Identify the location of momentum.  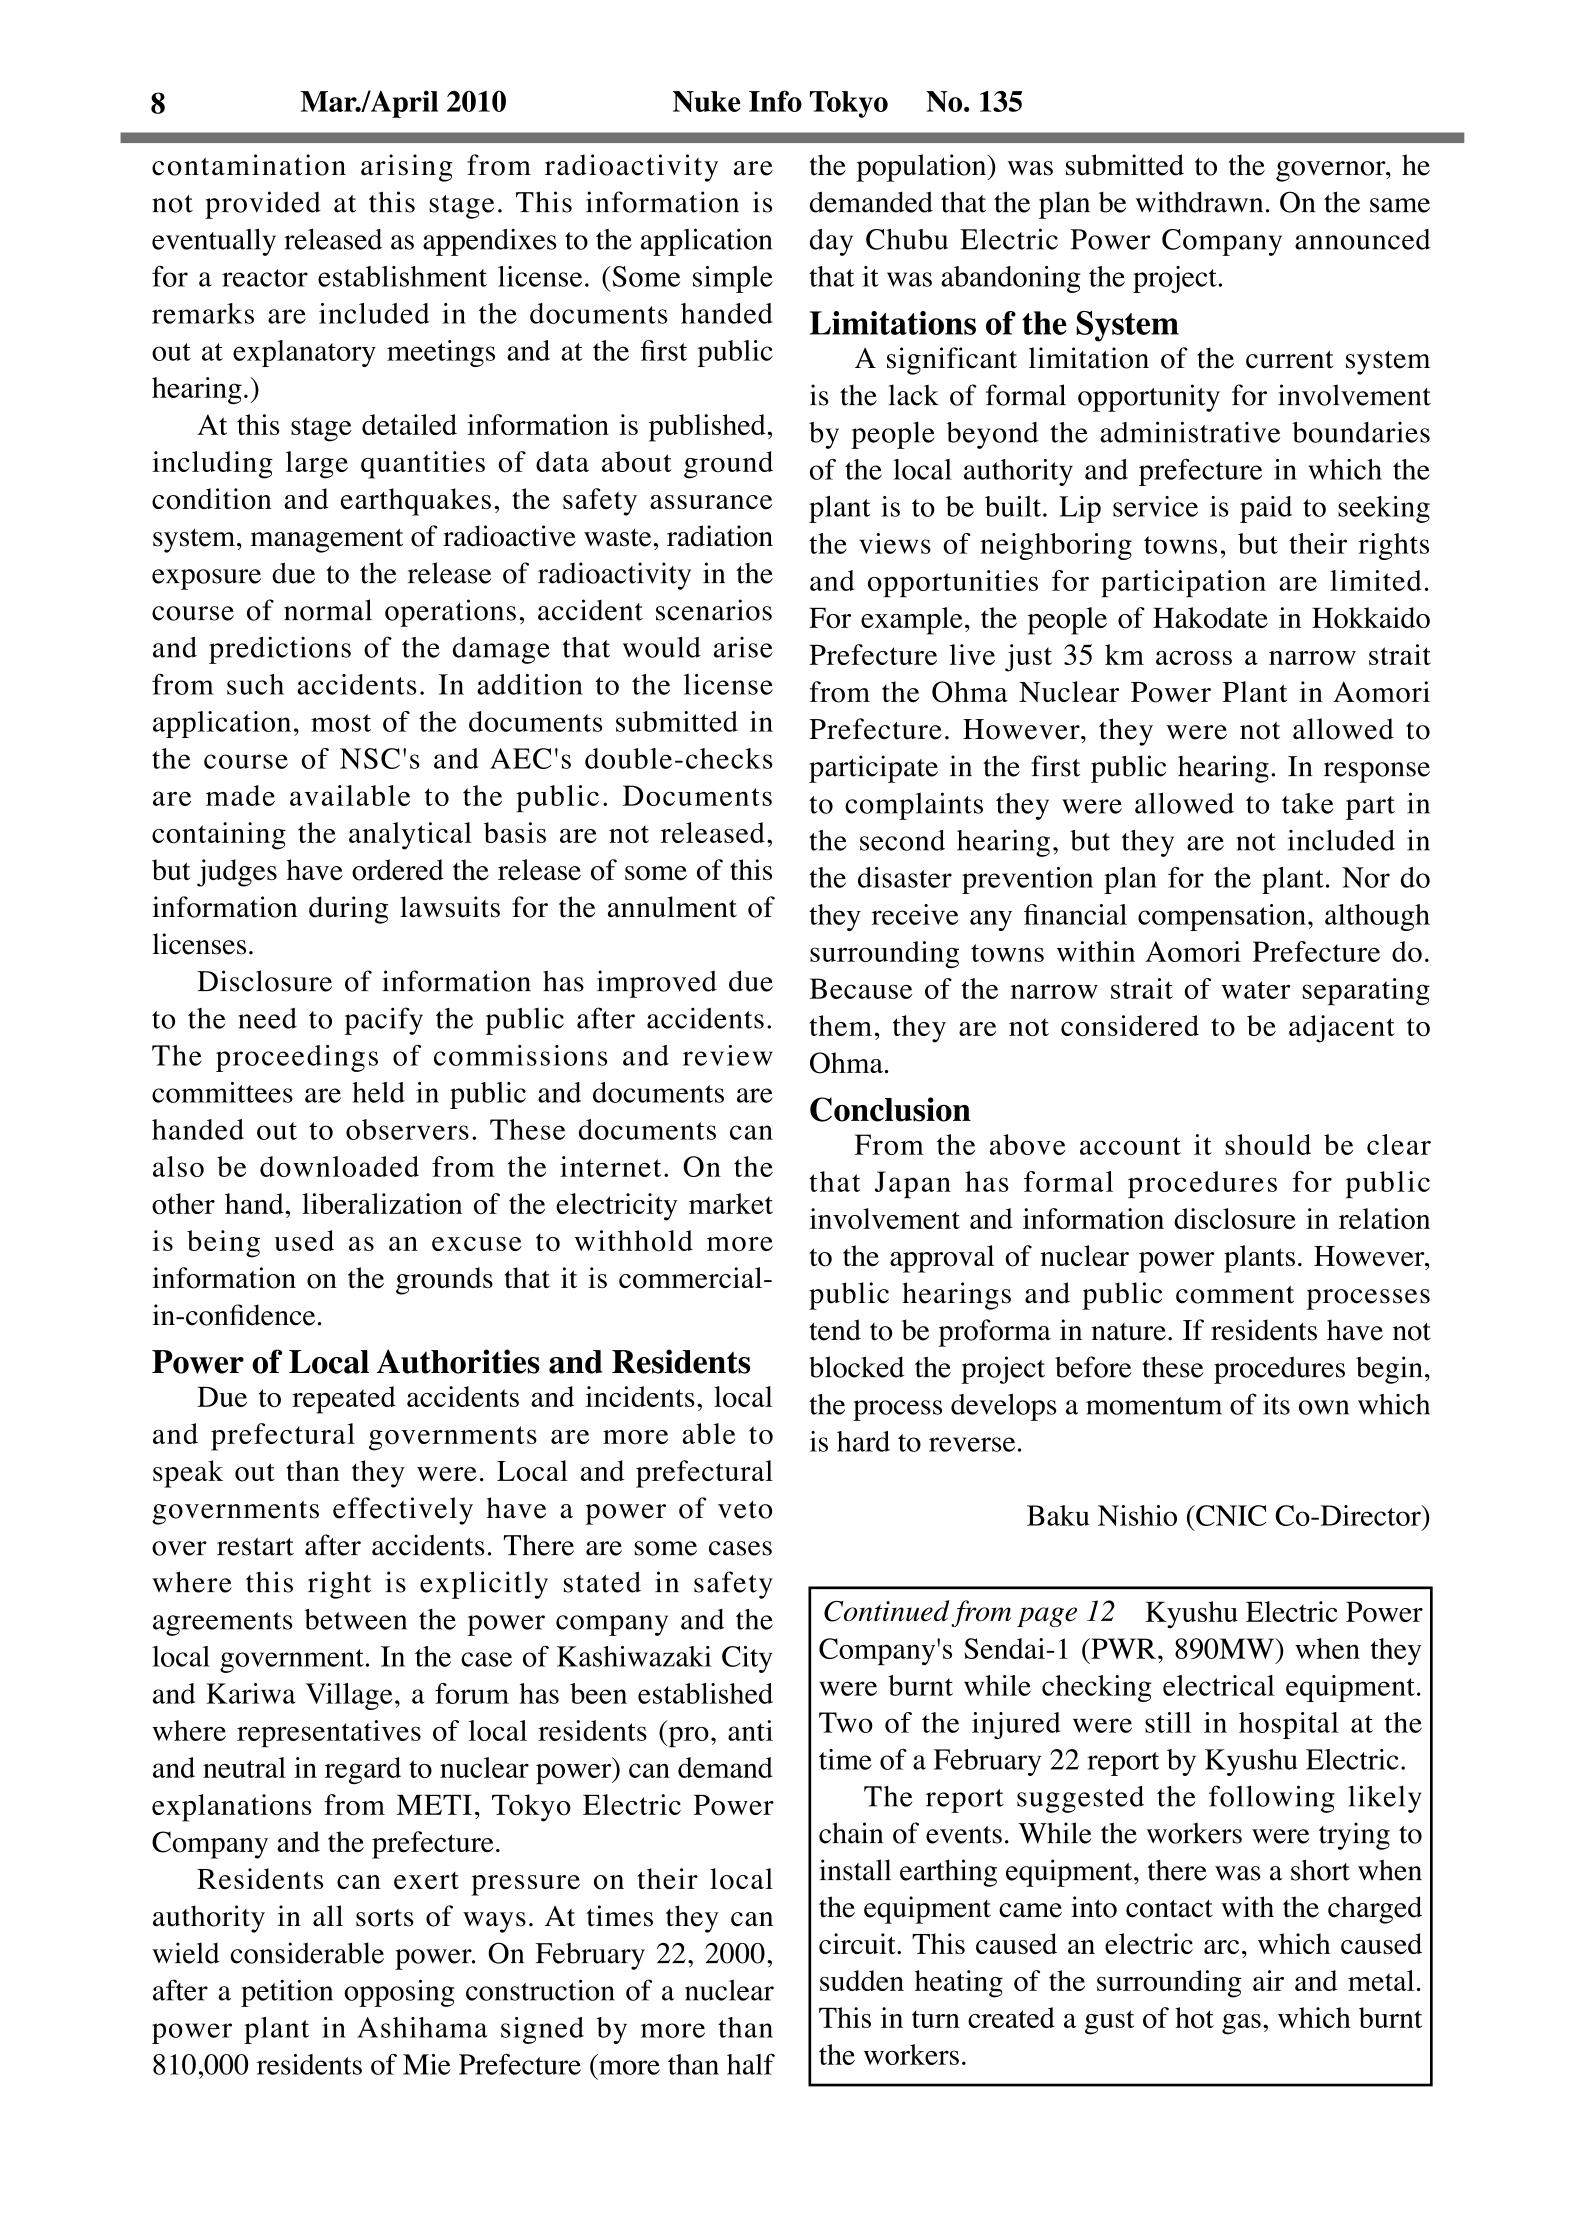
(1154, 1406).
